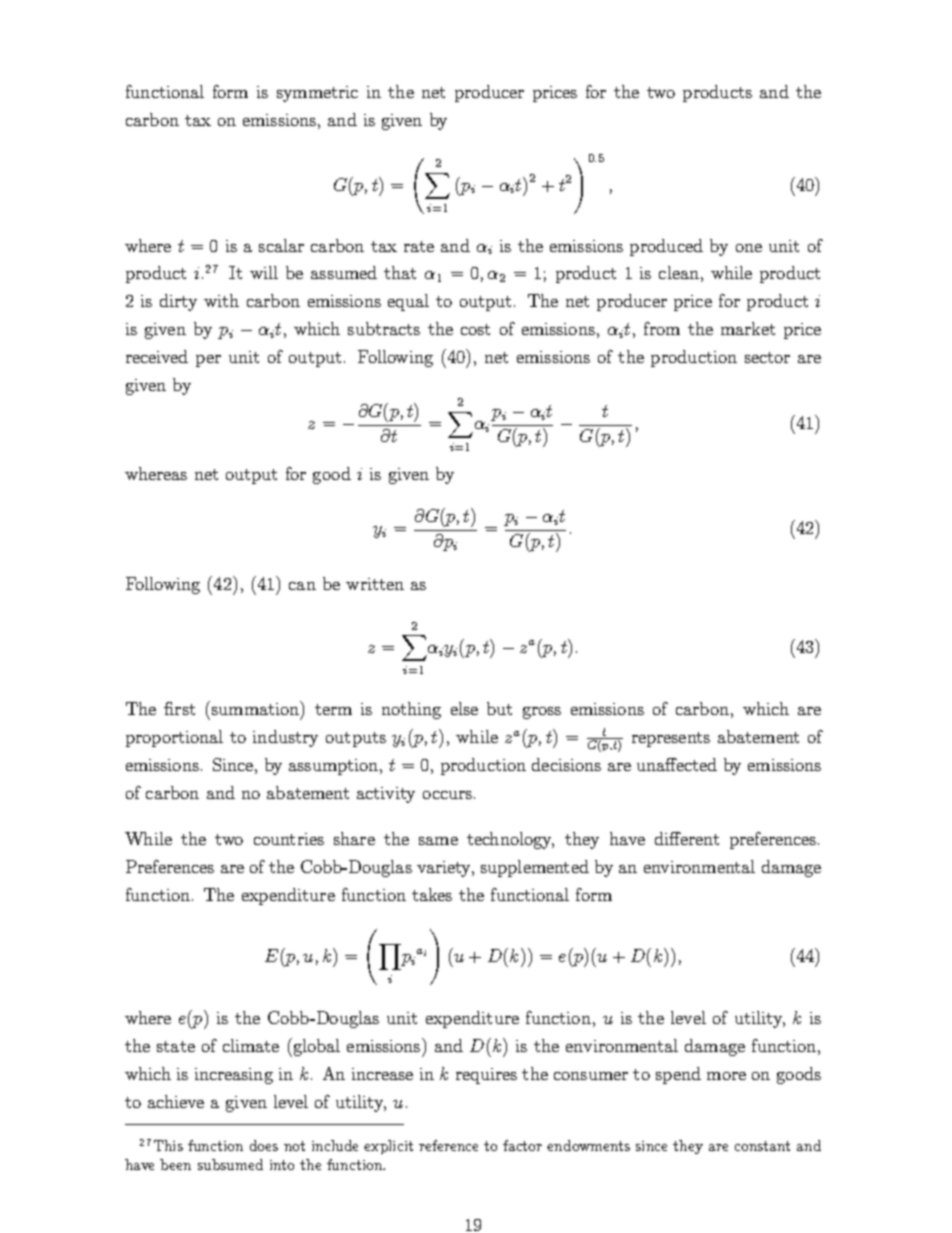 This screenshot has height=1233, width=952. What do you see at coordinates (671, 739) in the screenshot?
I see `represents` at bounding box center [671, 739].
